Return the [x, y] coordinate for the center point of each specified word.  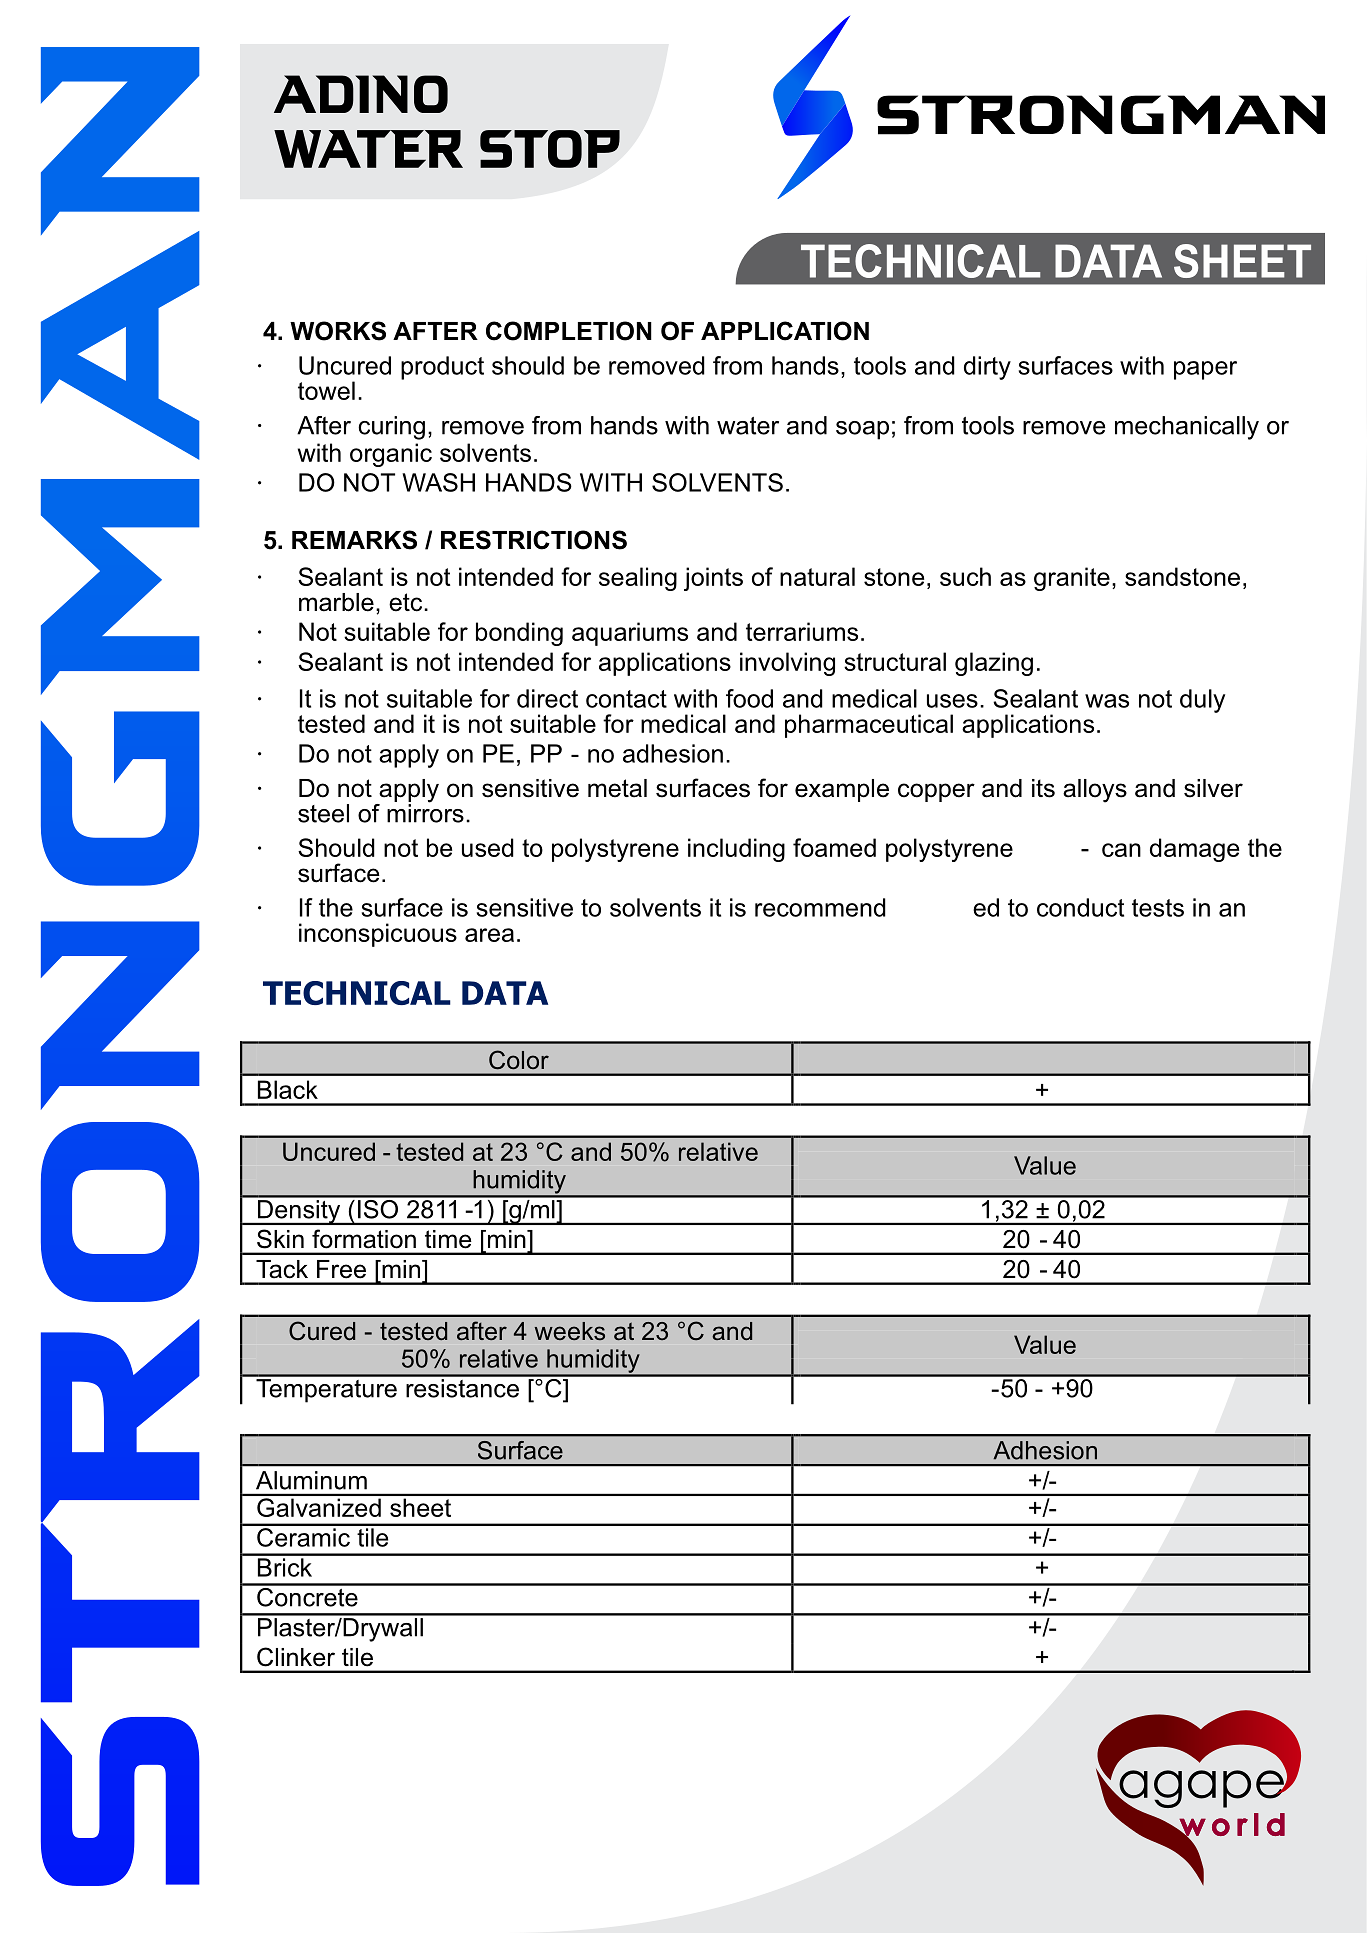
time [448, 1239]
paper [1205, 370]
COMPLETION [569, 331]
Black [288, 1089]
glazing [994, 664]
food [749, 698]
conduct [1080, 907]
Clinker [296, 1657]
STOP [550, 149]
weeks [570, 1331]
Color [519, 1060]
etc [407, 602]
